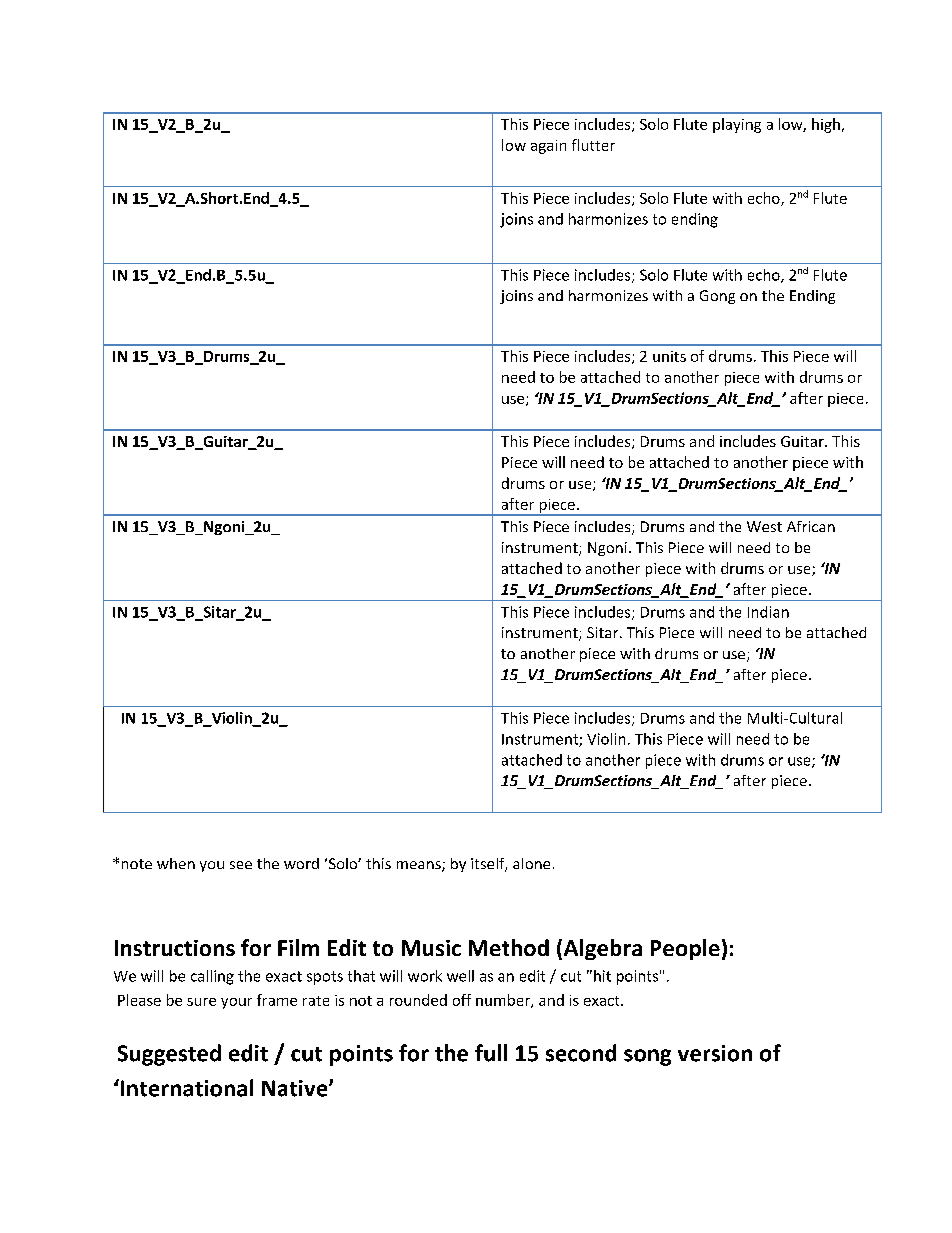 This page has width=952, height=1233. I want to click on alone, so click(531, 863).
